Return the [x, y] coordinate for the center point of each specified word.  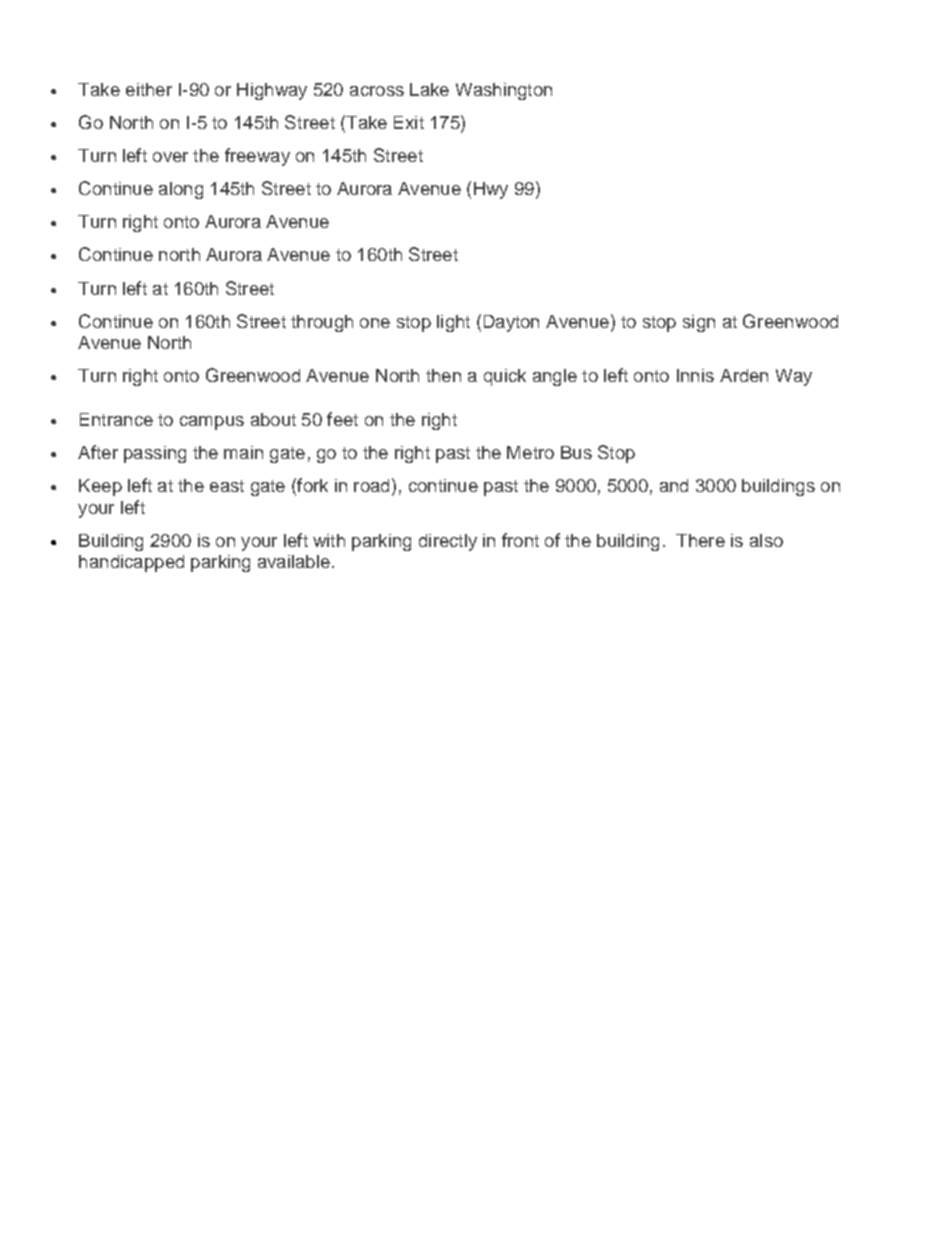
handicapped [131, 563]
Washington [504, 91]
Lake [429, 89]
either [149, 89]
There [700, 540]
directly [448, 542]
